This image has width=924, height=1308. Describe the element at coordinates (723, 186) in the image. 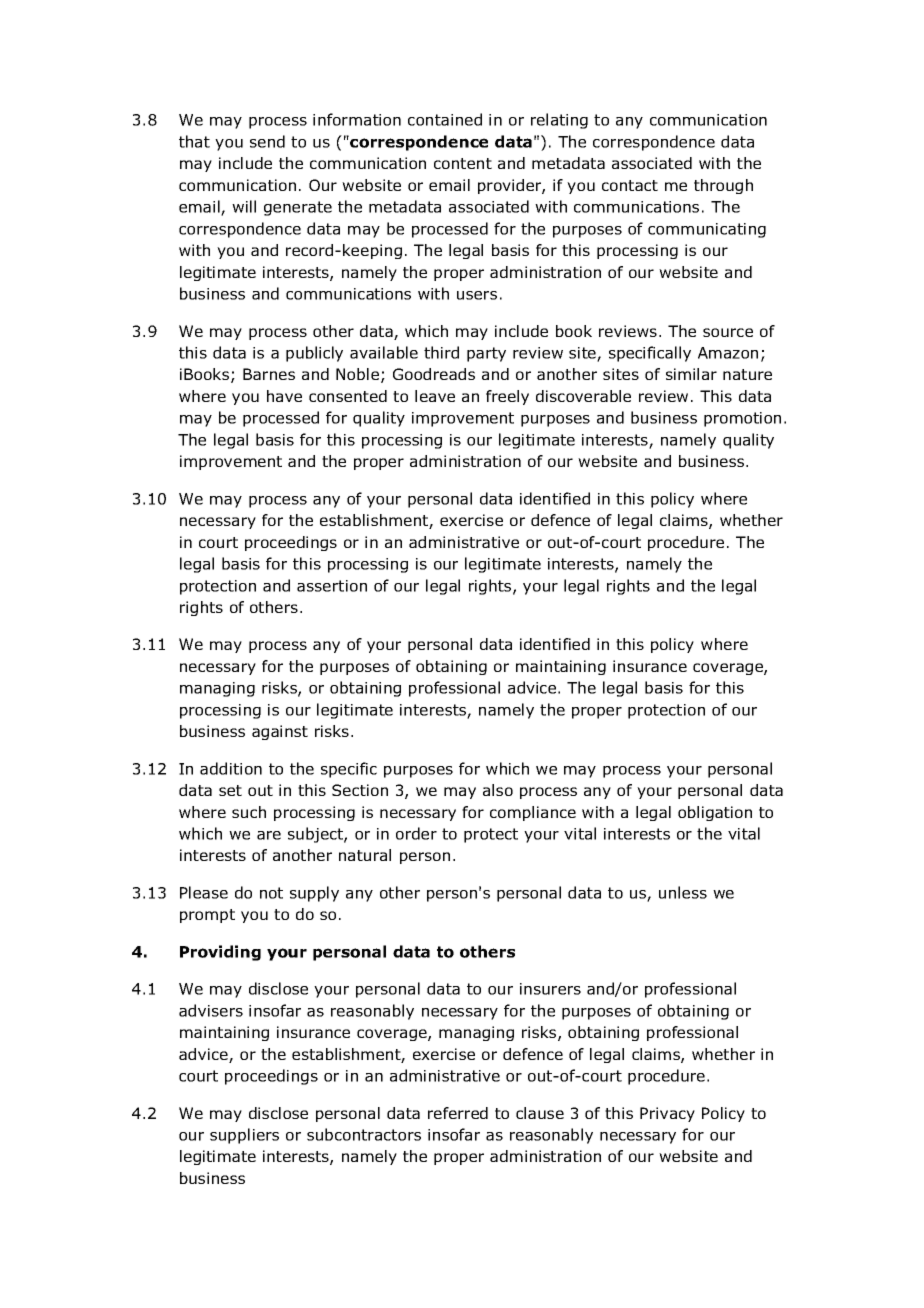

I see `through` at that location.
